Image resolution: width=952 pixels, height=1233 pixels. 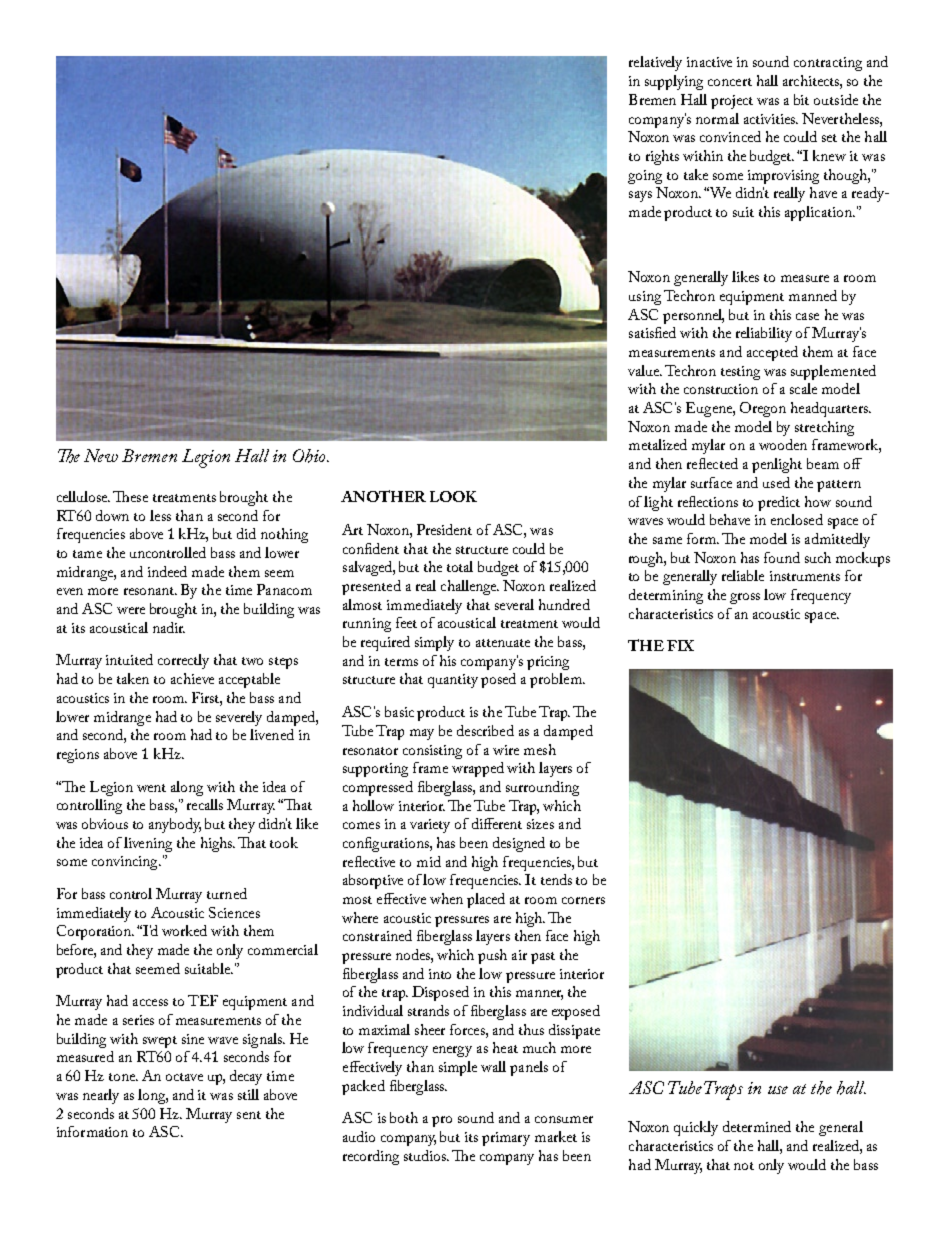 I want to click on supplying, so click(x=674, y=82).
